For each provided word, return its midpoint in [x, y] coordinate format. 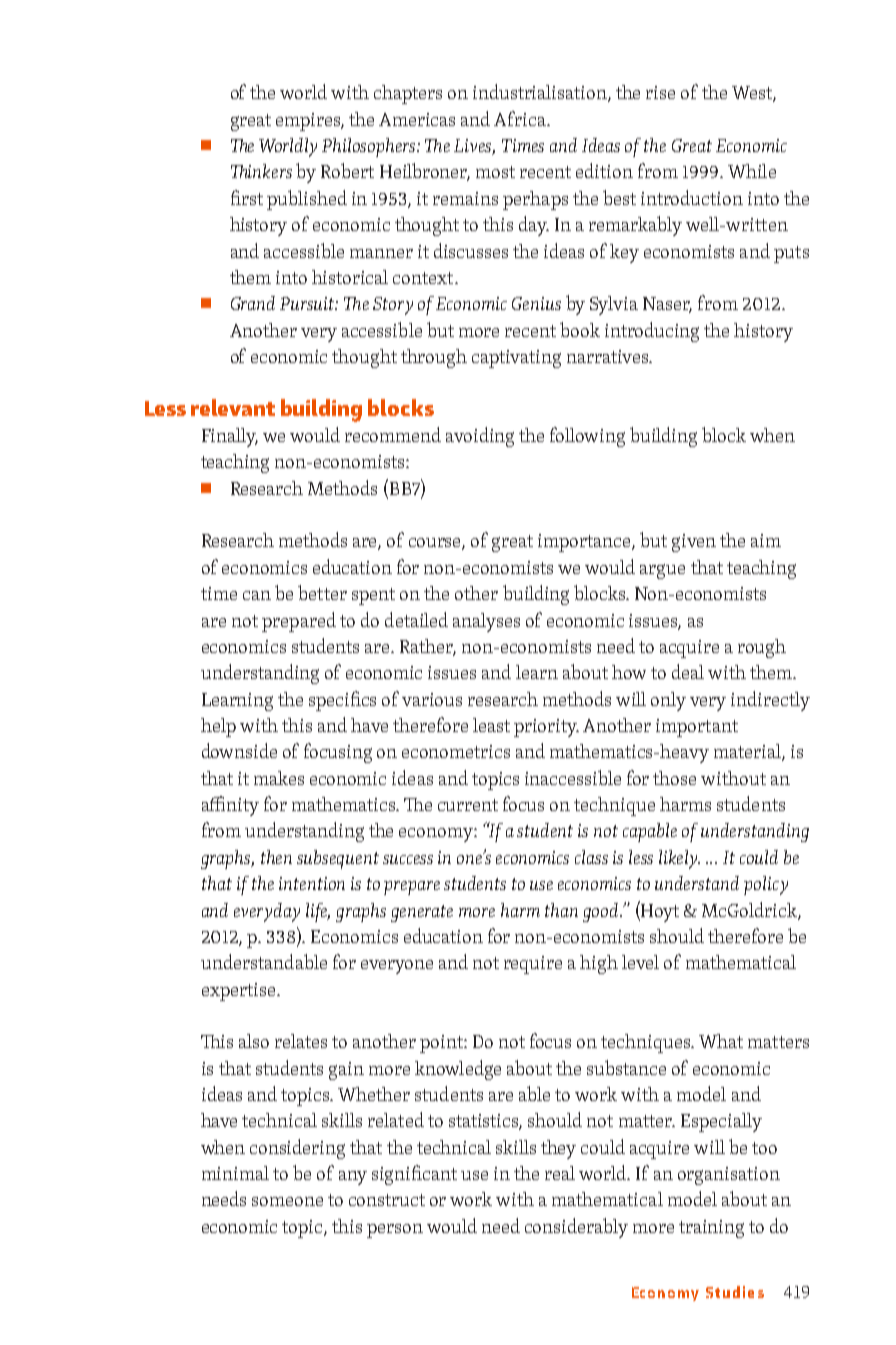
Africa [521, 118]
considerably [576, 1228]
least [491, 725]
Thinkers [261, 171]
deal [688, 671]
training [711, 1229]
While [752, 171]
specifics [342, 701]
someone [287, 1201]
